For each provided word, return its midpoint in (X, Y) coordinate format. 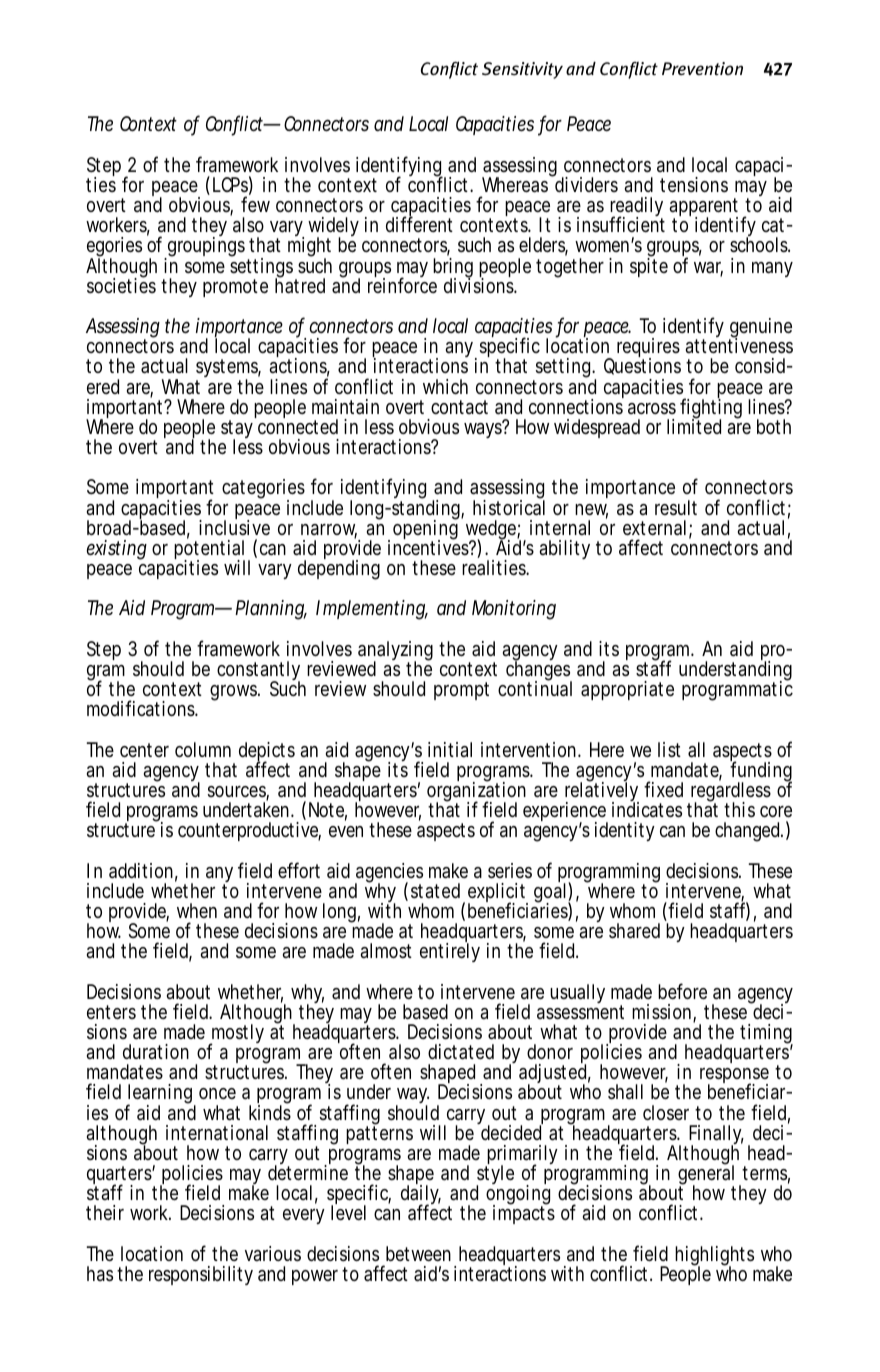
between (418, 1253)
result (676, 507)
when (197, 910)
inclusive (234, 526)
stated (435, 890)
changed (748, 832)
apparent (704, 209)
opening (425, 530)
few (255, 204)
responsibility (201, 1275)
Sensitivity (522, 70)
